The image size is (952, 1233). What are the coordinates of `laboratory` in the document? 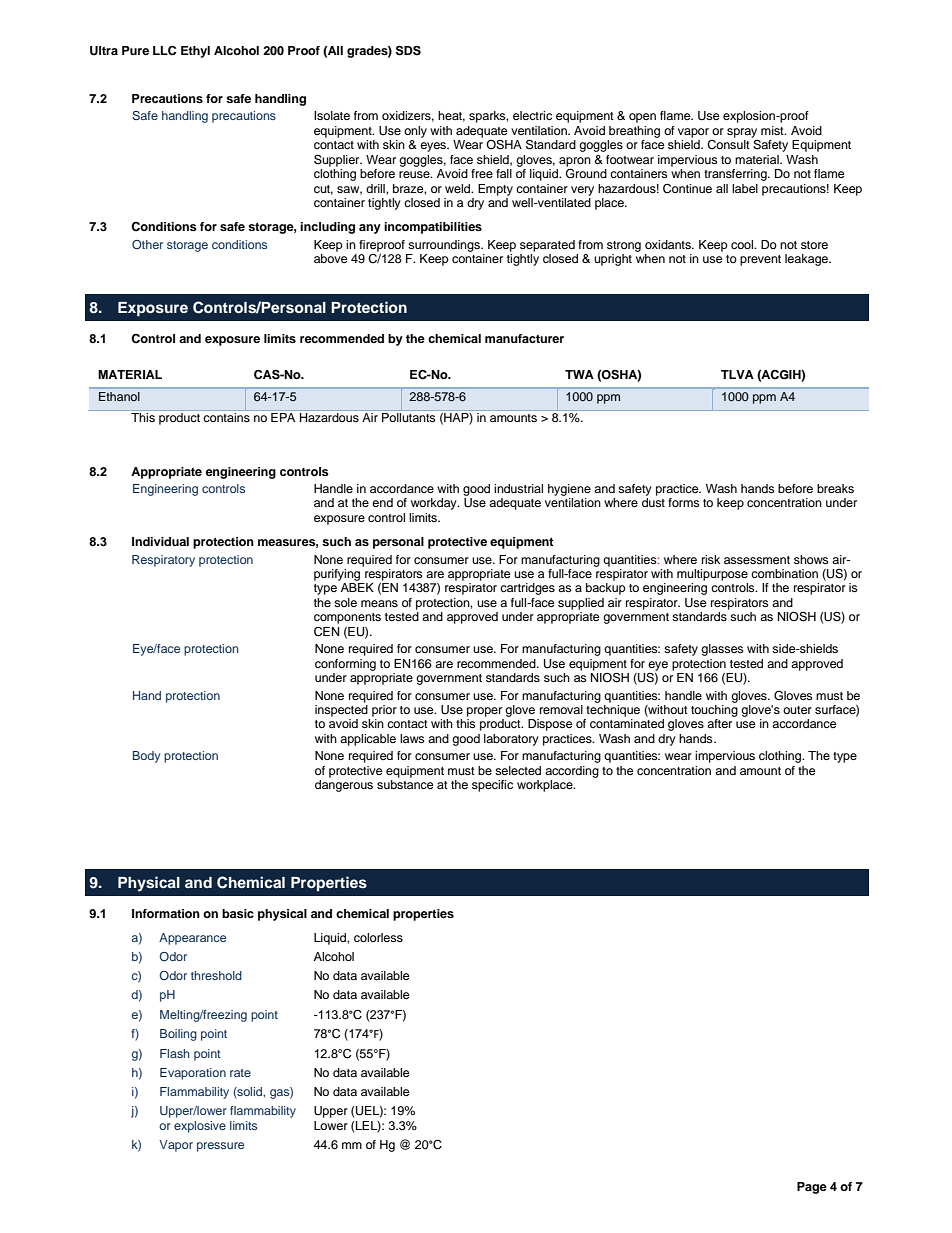 It's located at (511, 740).
